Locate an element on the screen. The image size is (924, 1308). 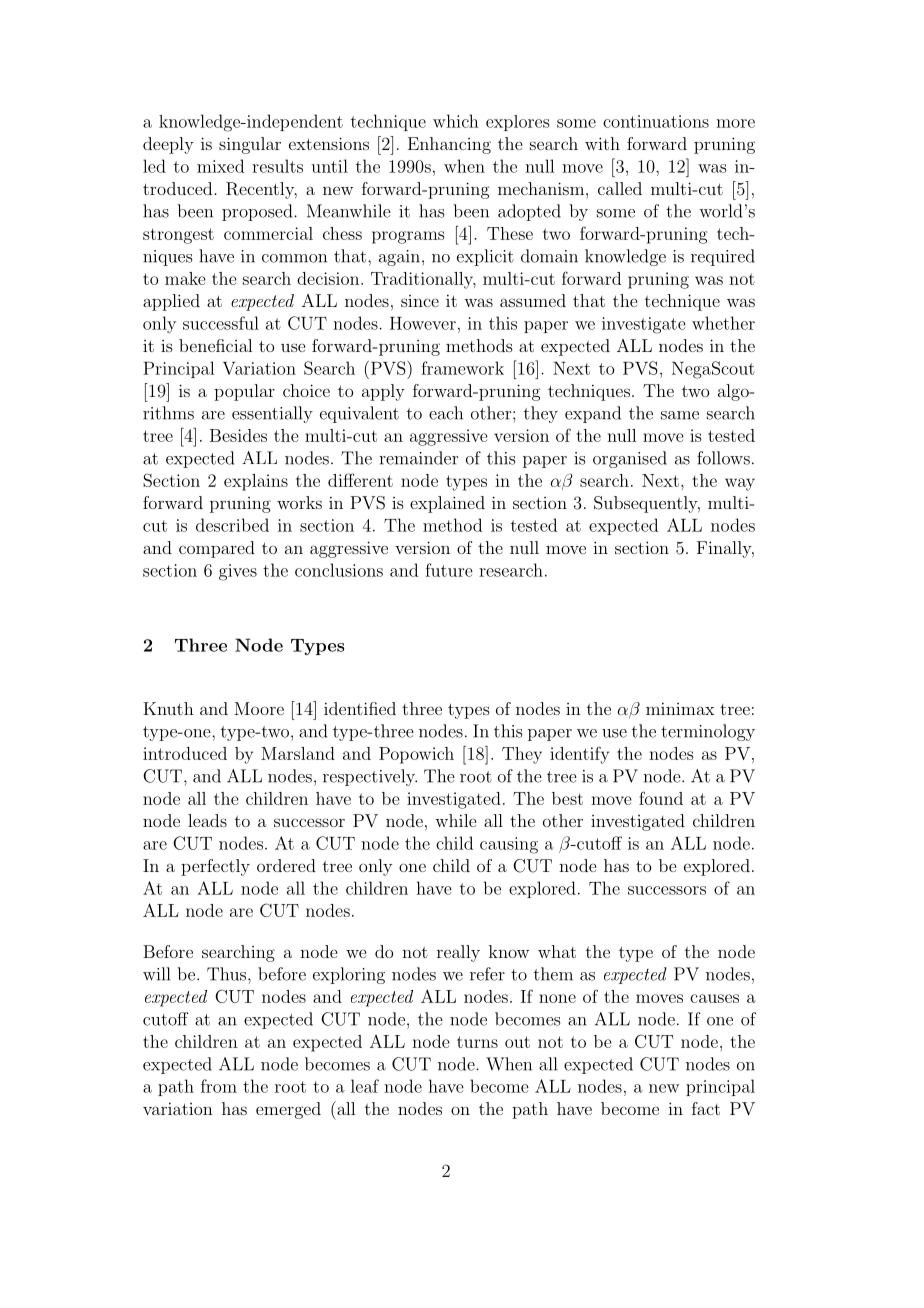
turns is located at coordinates (477, 1042).
